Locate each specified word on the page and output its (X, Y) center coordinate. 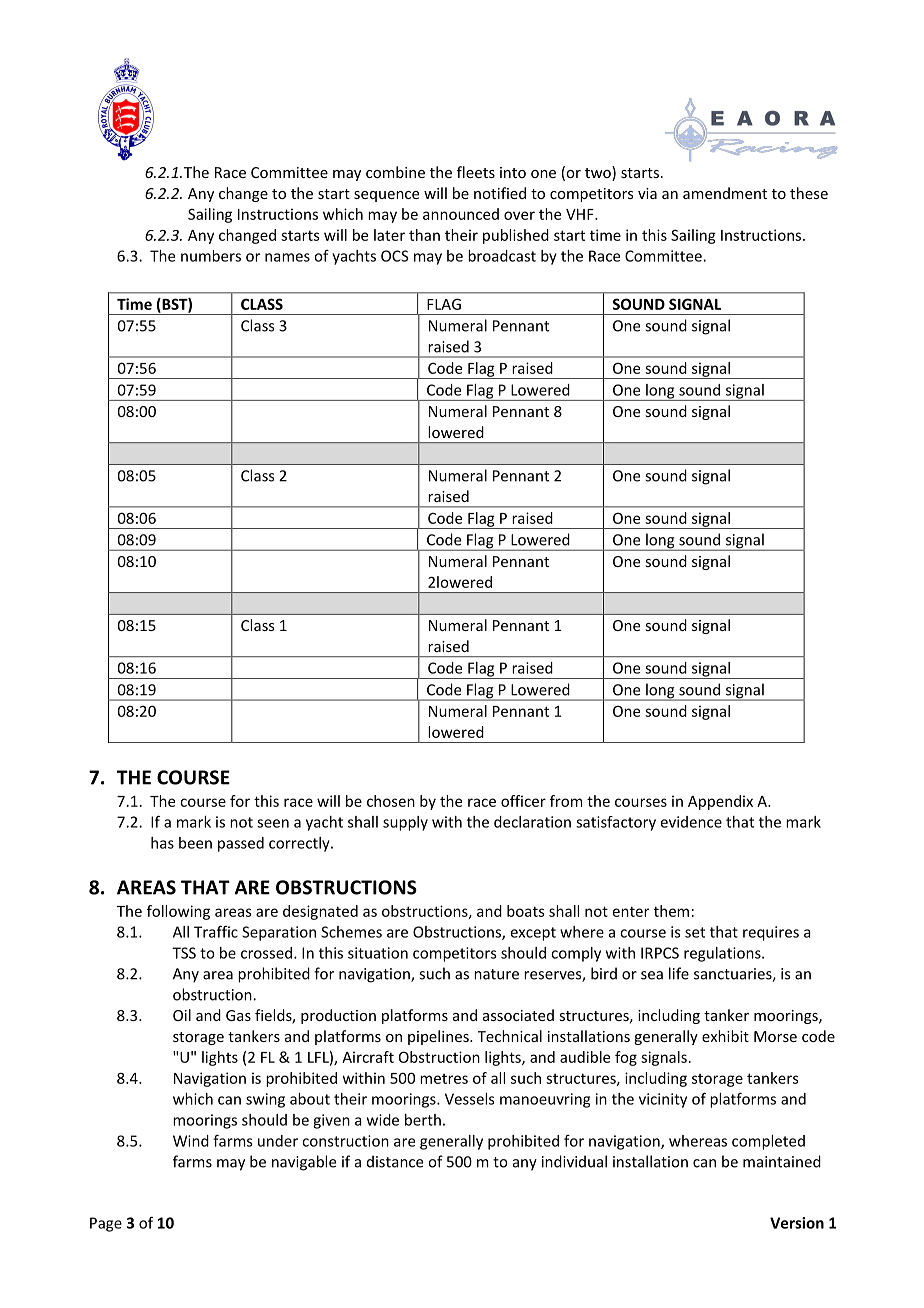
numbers (211, 256)
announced (461, 214)
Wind (191, 1141)
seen (273, 823)
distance (395, 1161)
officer (523, 801)
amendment (725, 193)
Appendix (720, 802)
